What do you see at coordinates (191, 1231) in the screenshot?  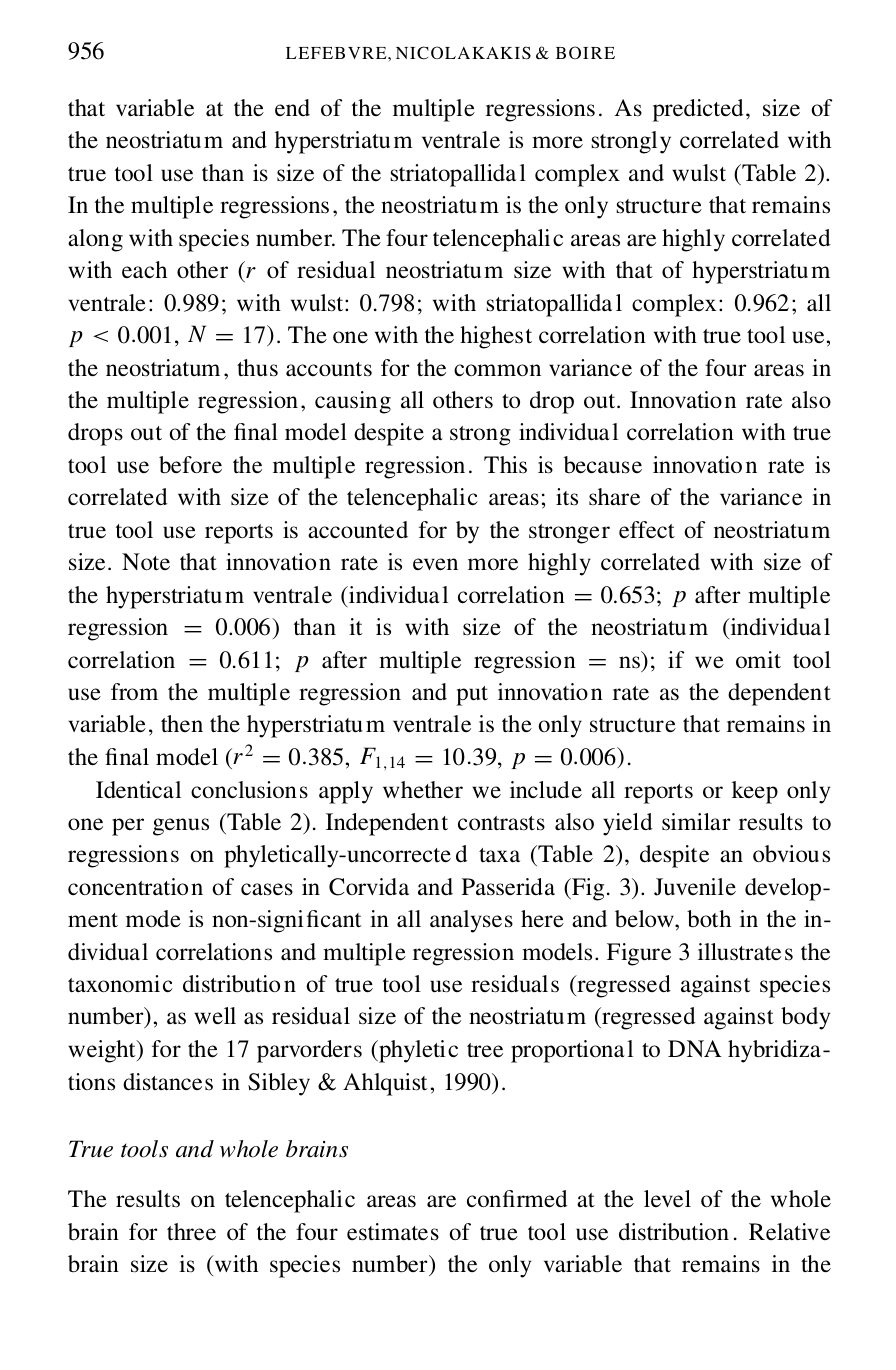 I see `three` at bounding box center [191, 1231].
